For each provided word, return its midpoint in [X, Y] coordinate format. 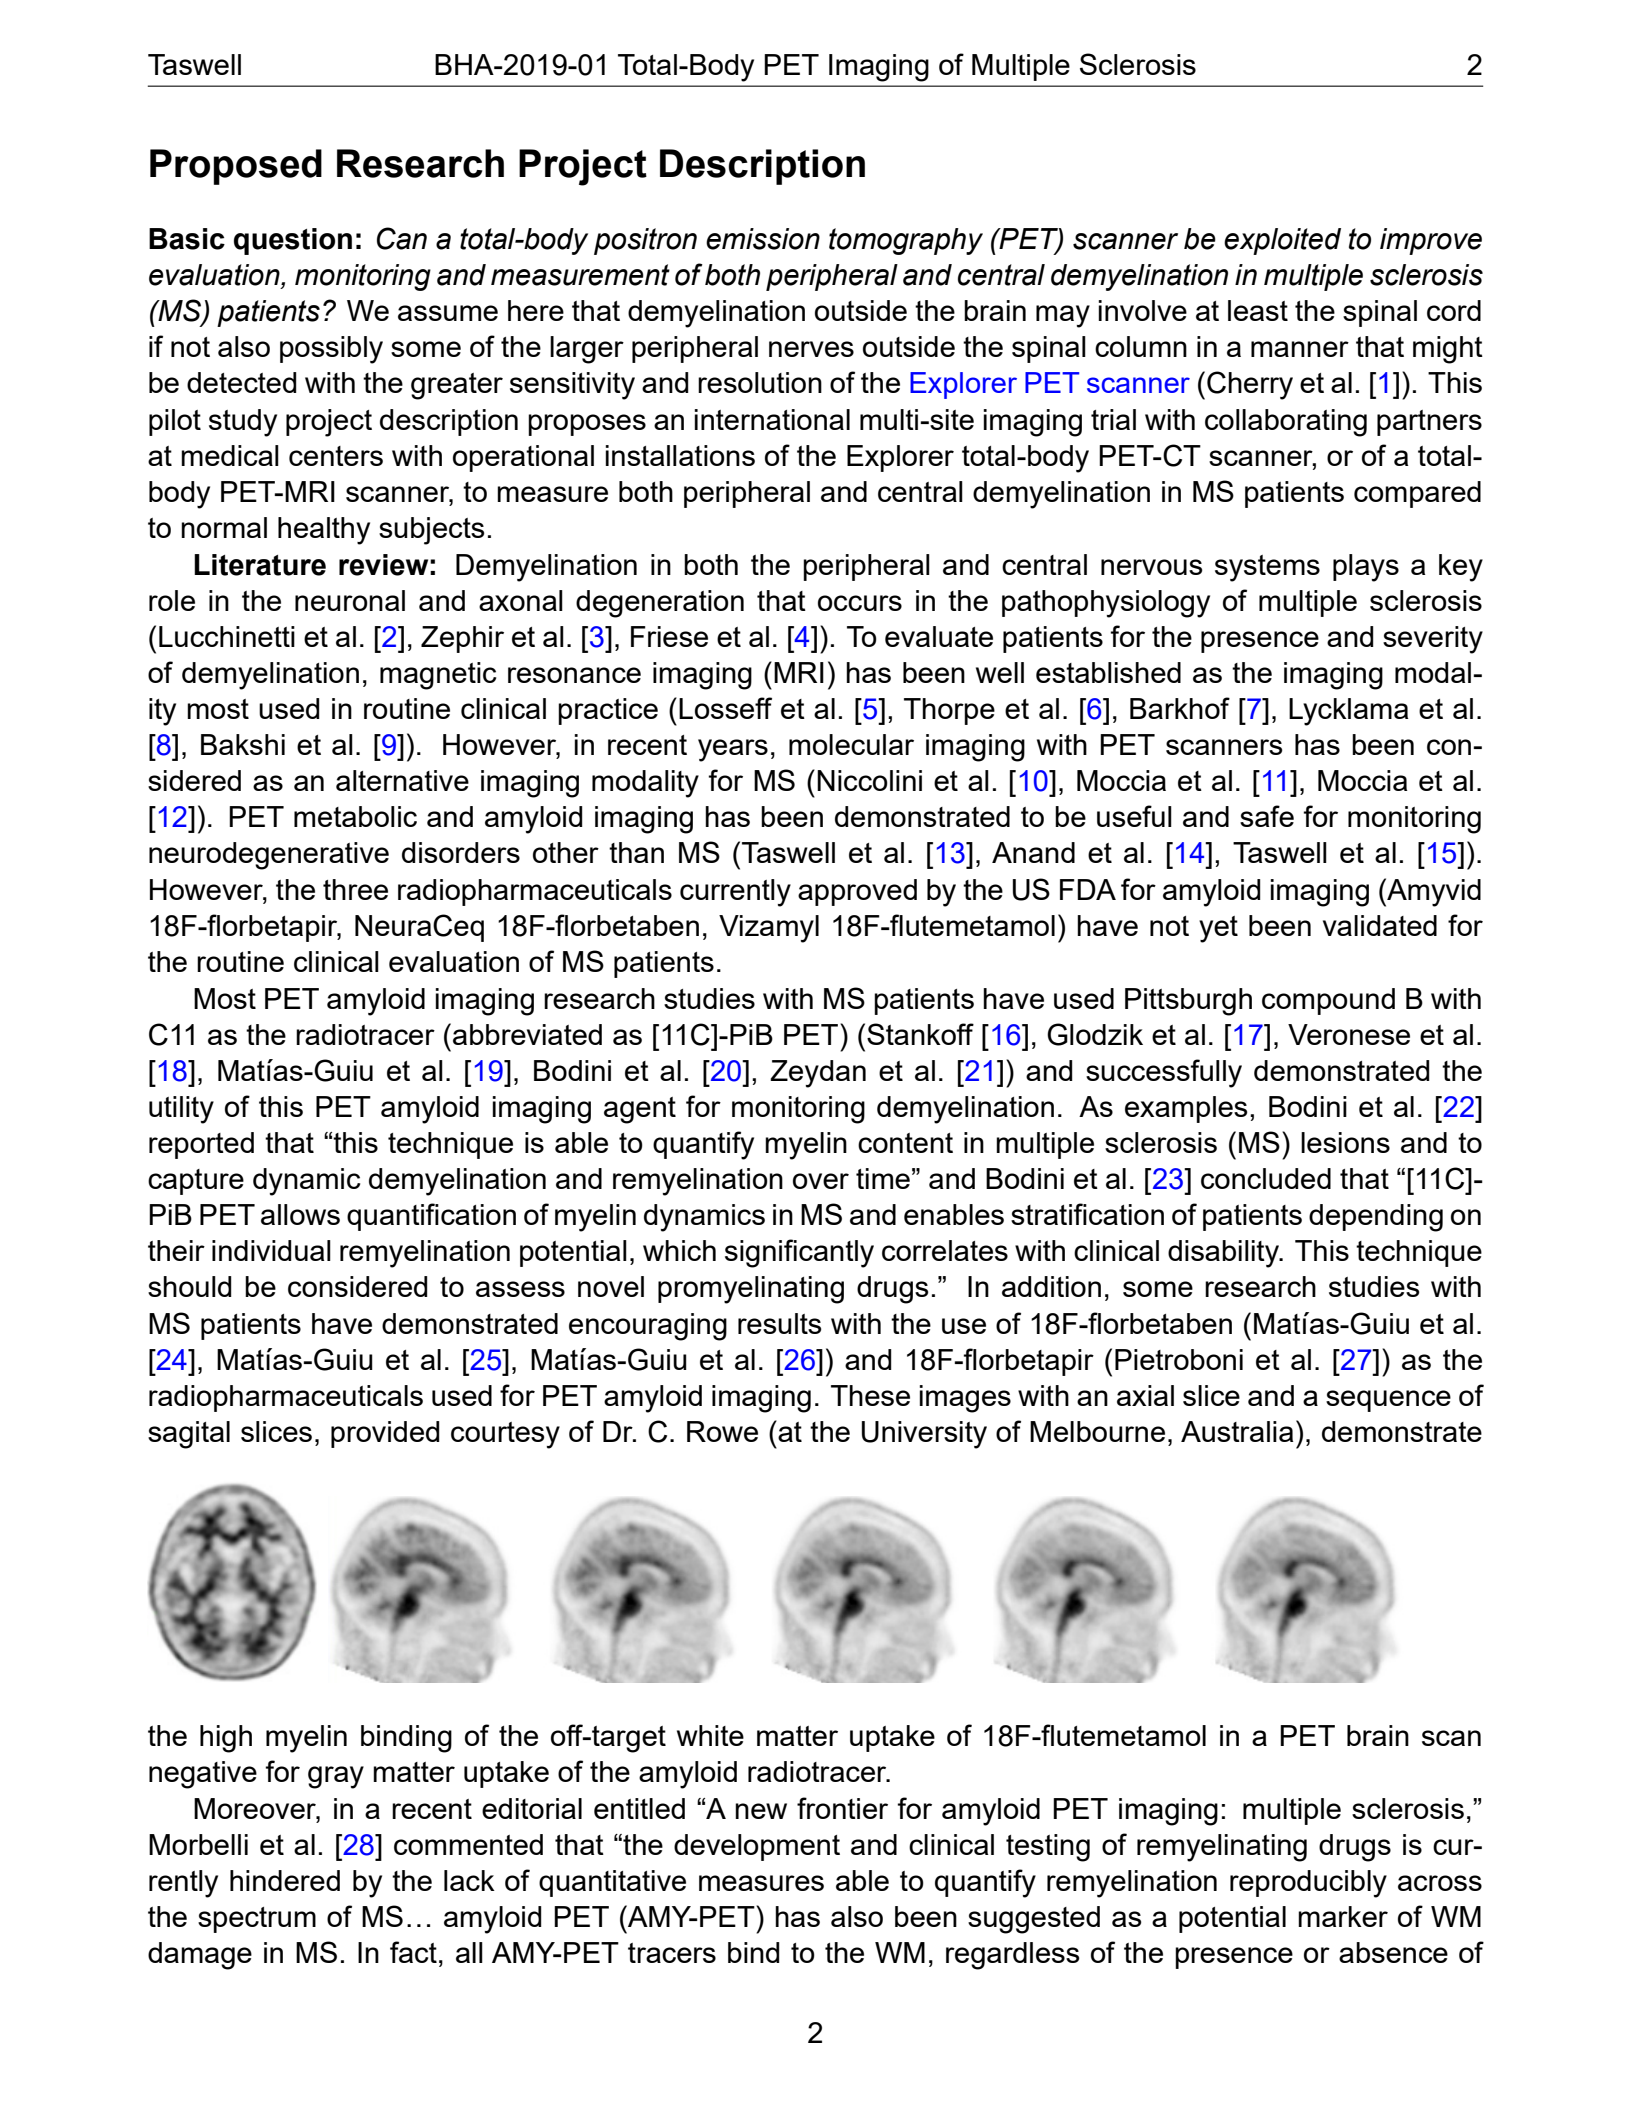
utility [181, 1110]
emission [763, 239]
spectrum [257, 1920]
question [293, 241]
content [905, 1143]
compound [1328, 1001]
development [757, 1847]
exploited [1282, 241]
